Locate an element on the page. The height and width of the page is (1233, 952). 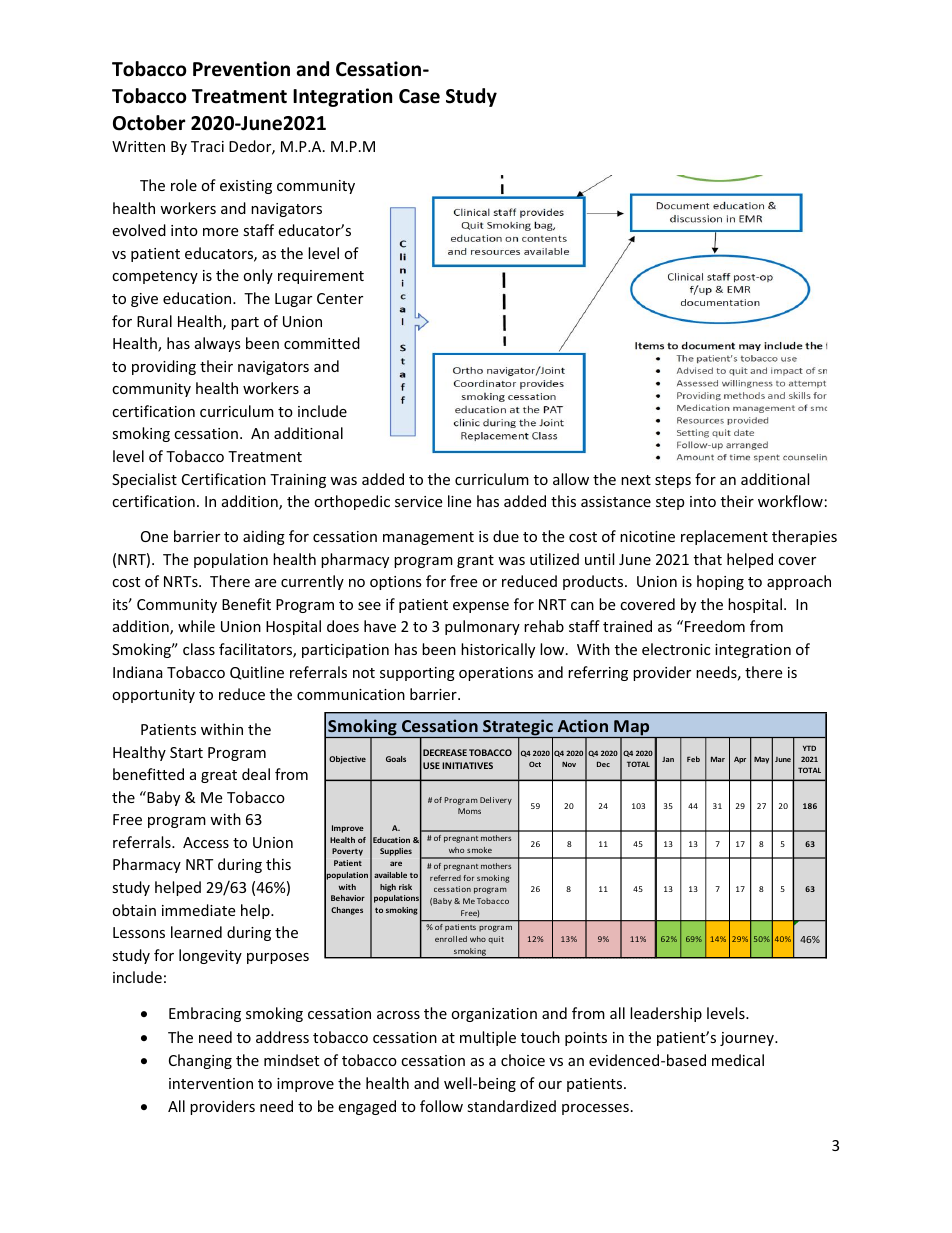
Case is located at coordinates (419, 96).
